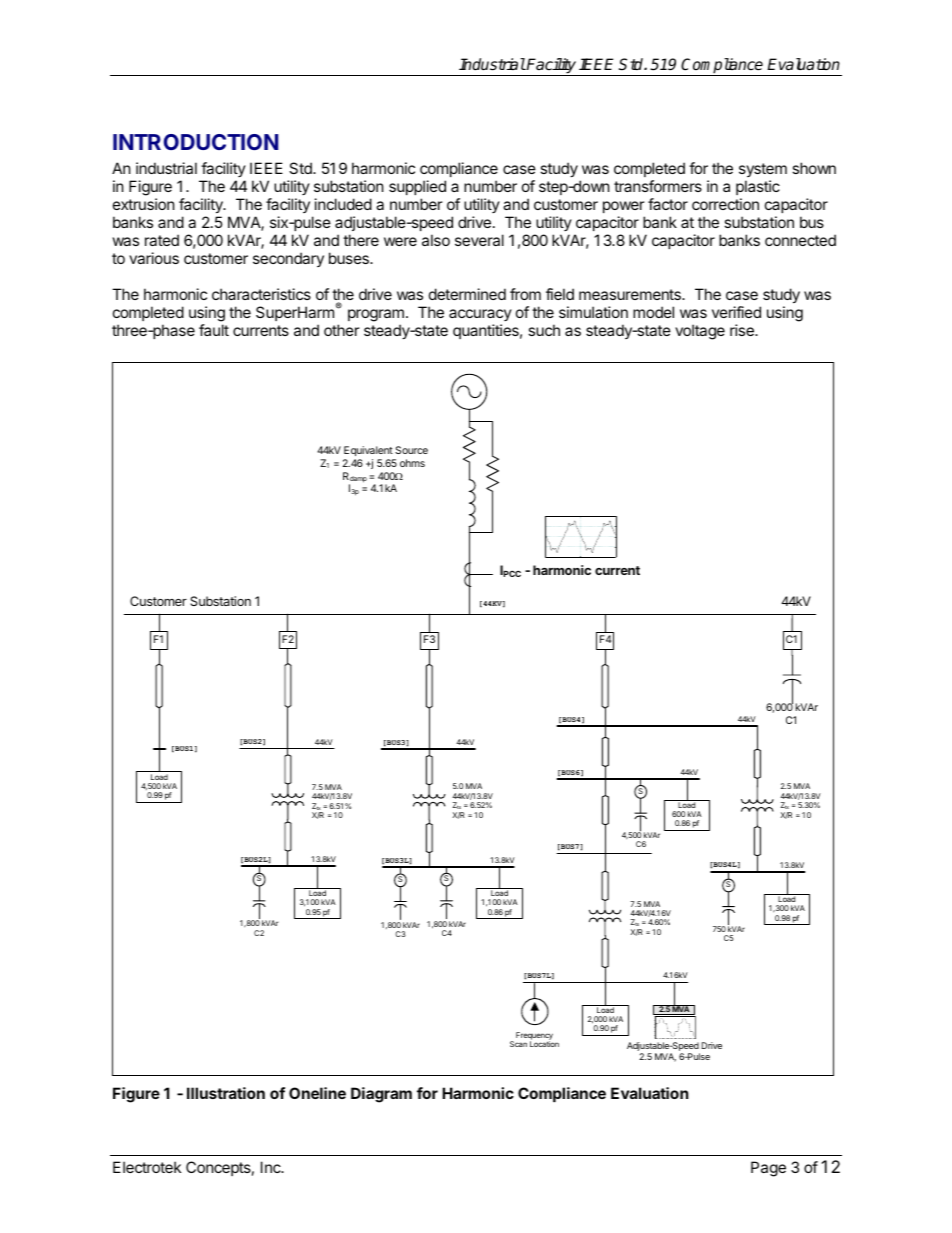  What do you see at coordinates (763, 172) in the screenshot?
I see `system` at bounding box center [763, 172].
